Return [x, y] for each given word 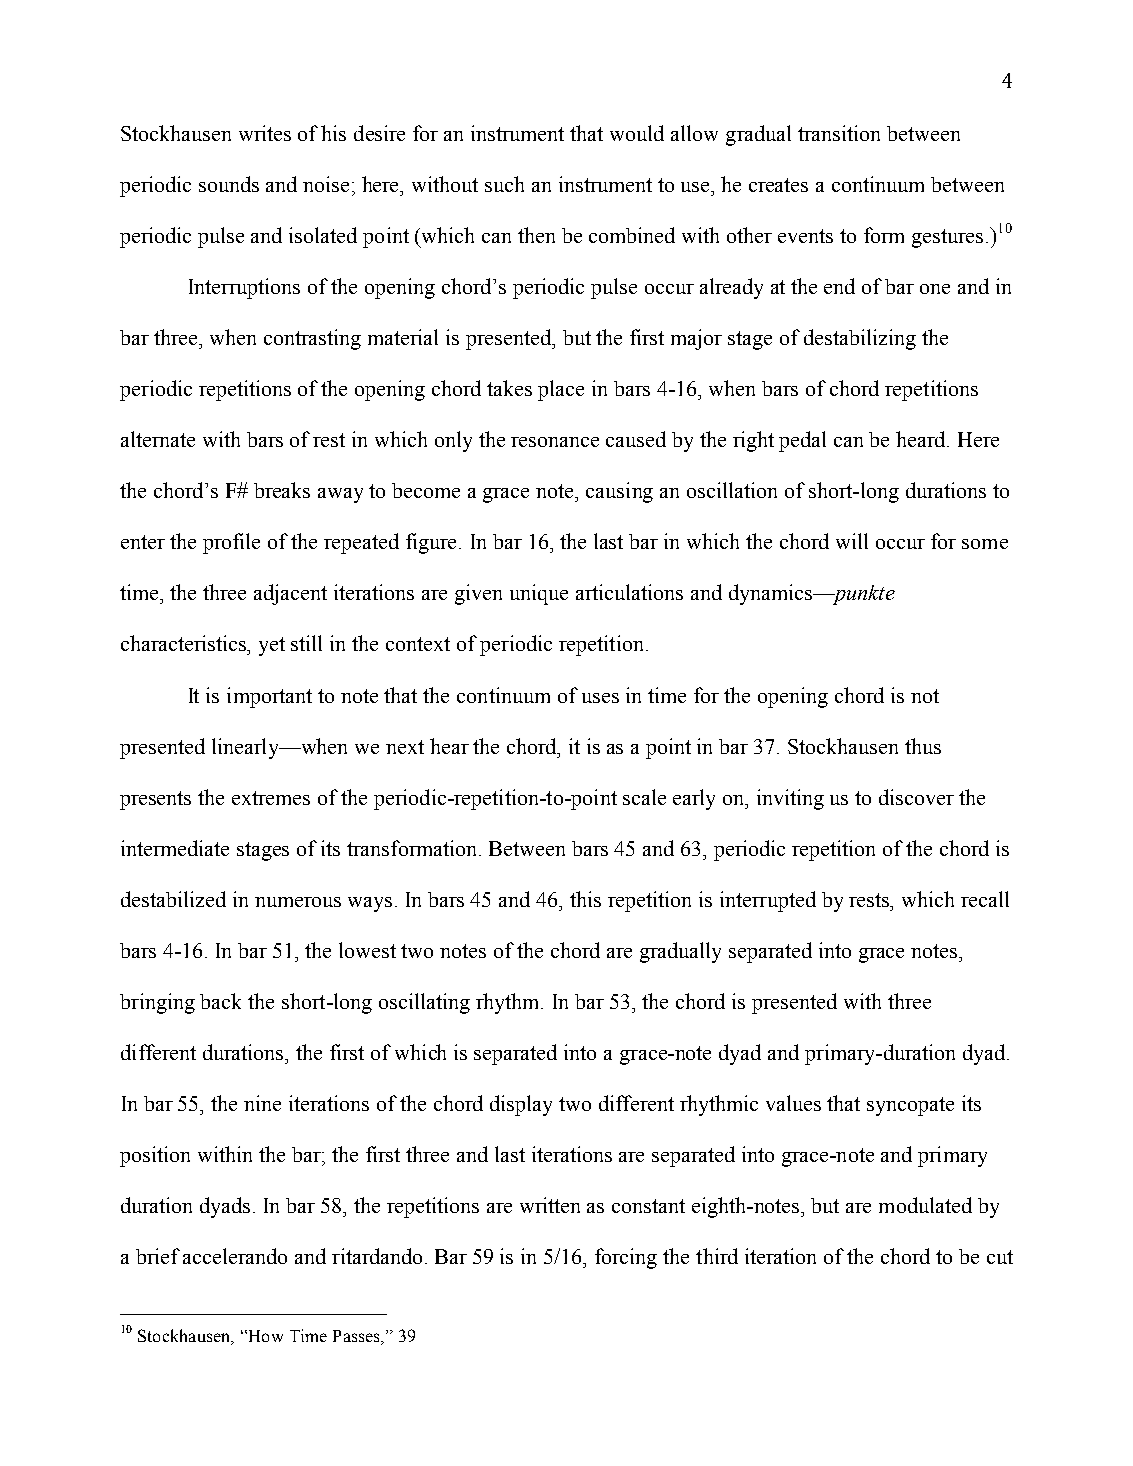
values [793, 1103]
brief [158, 1256]
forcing [626, 1258]
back [220, 1001]
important [269, 697]
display [521, 1105]
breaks [282, 490]
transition [839, 133]
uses [600, 698]
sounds [229, 184]
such [504, 184]
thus [923, 746]
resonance [555, 442]
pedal [802, 441]
